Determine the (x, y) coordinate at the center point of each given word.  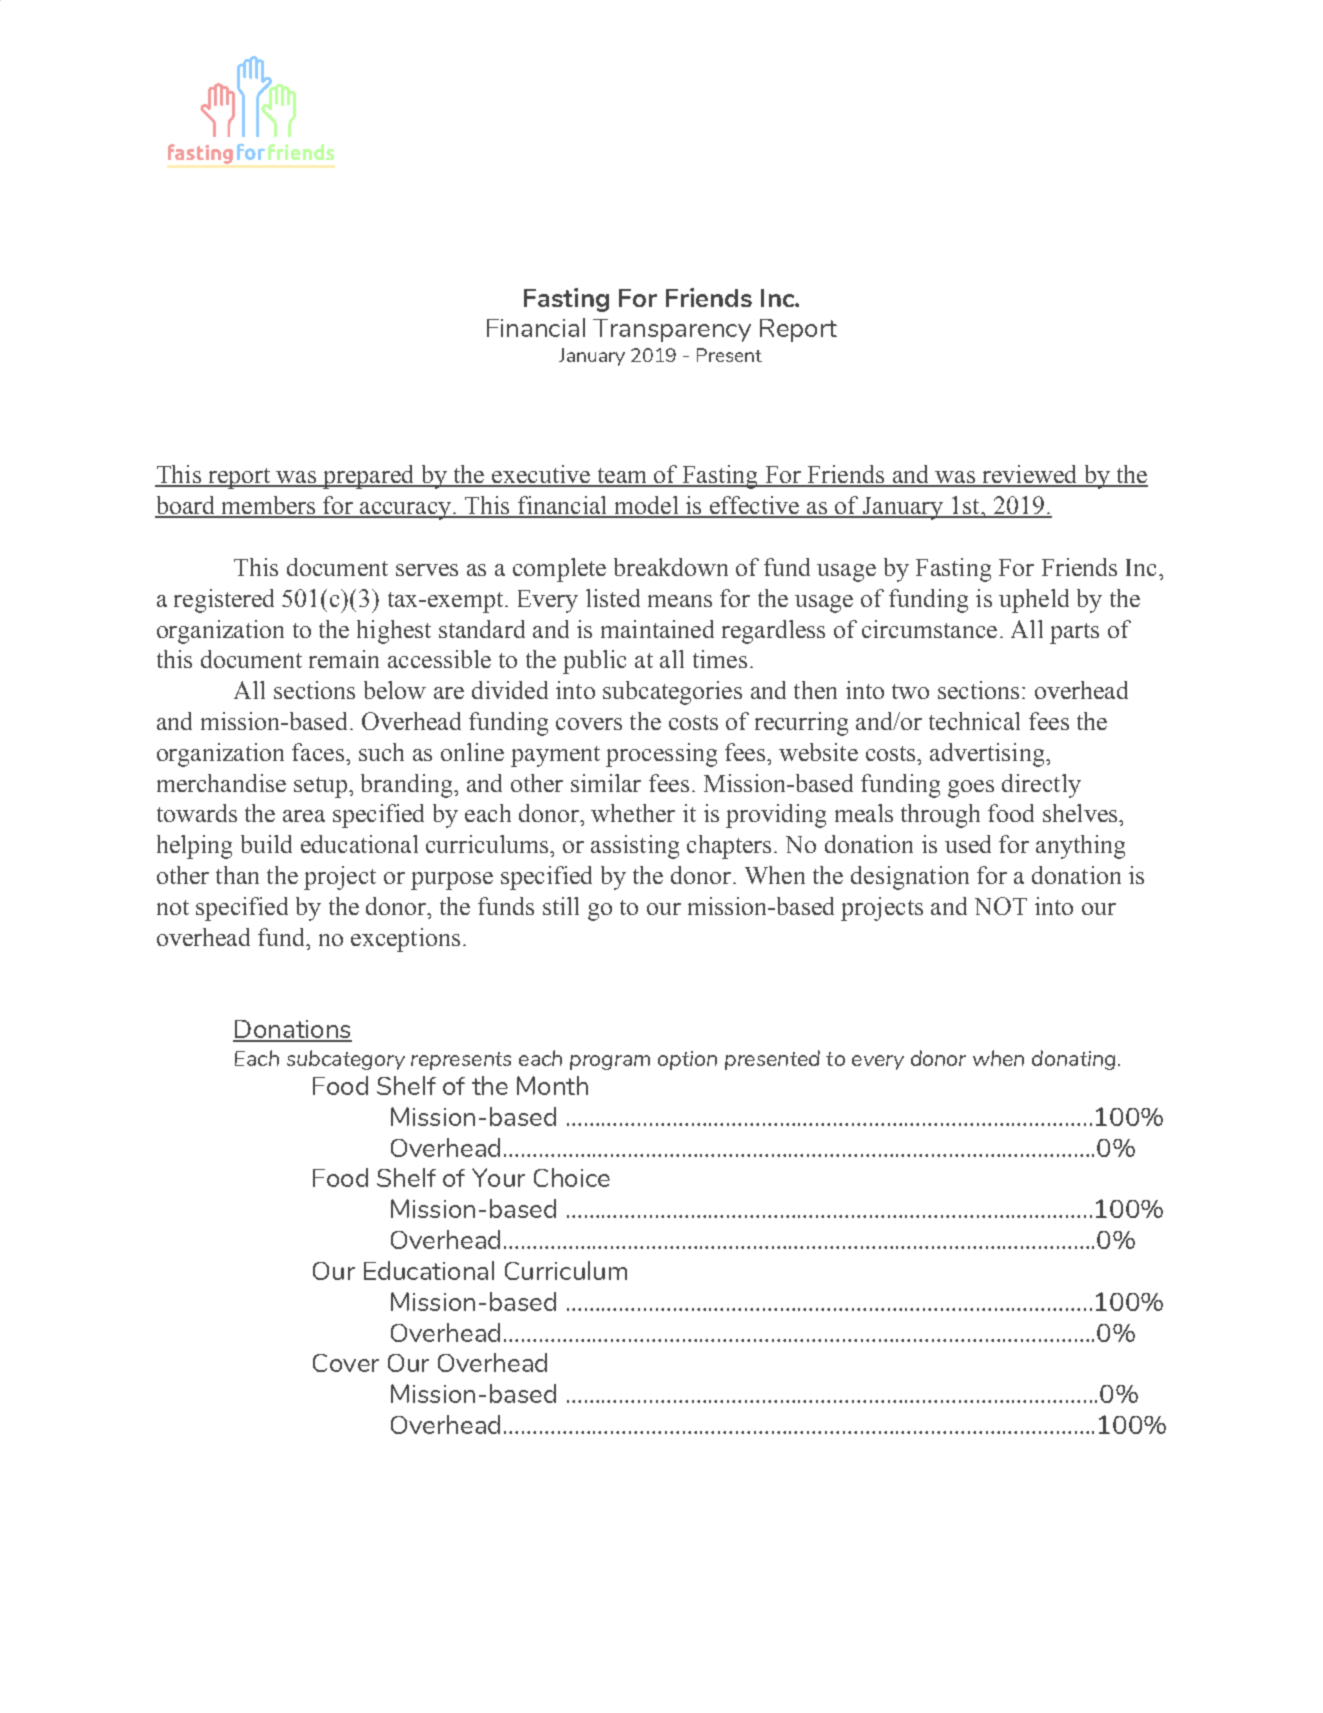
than (237, 875)
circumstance (929, 629)
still (561, 906)
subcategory (346, 1060)
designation (910, 878)
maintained (657, 629)
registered (224, 601)
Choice (572, 1177)
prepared (369, 477)
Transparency (672, 330)
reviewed (1030, 475)
